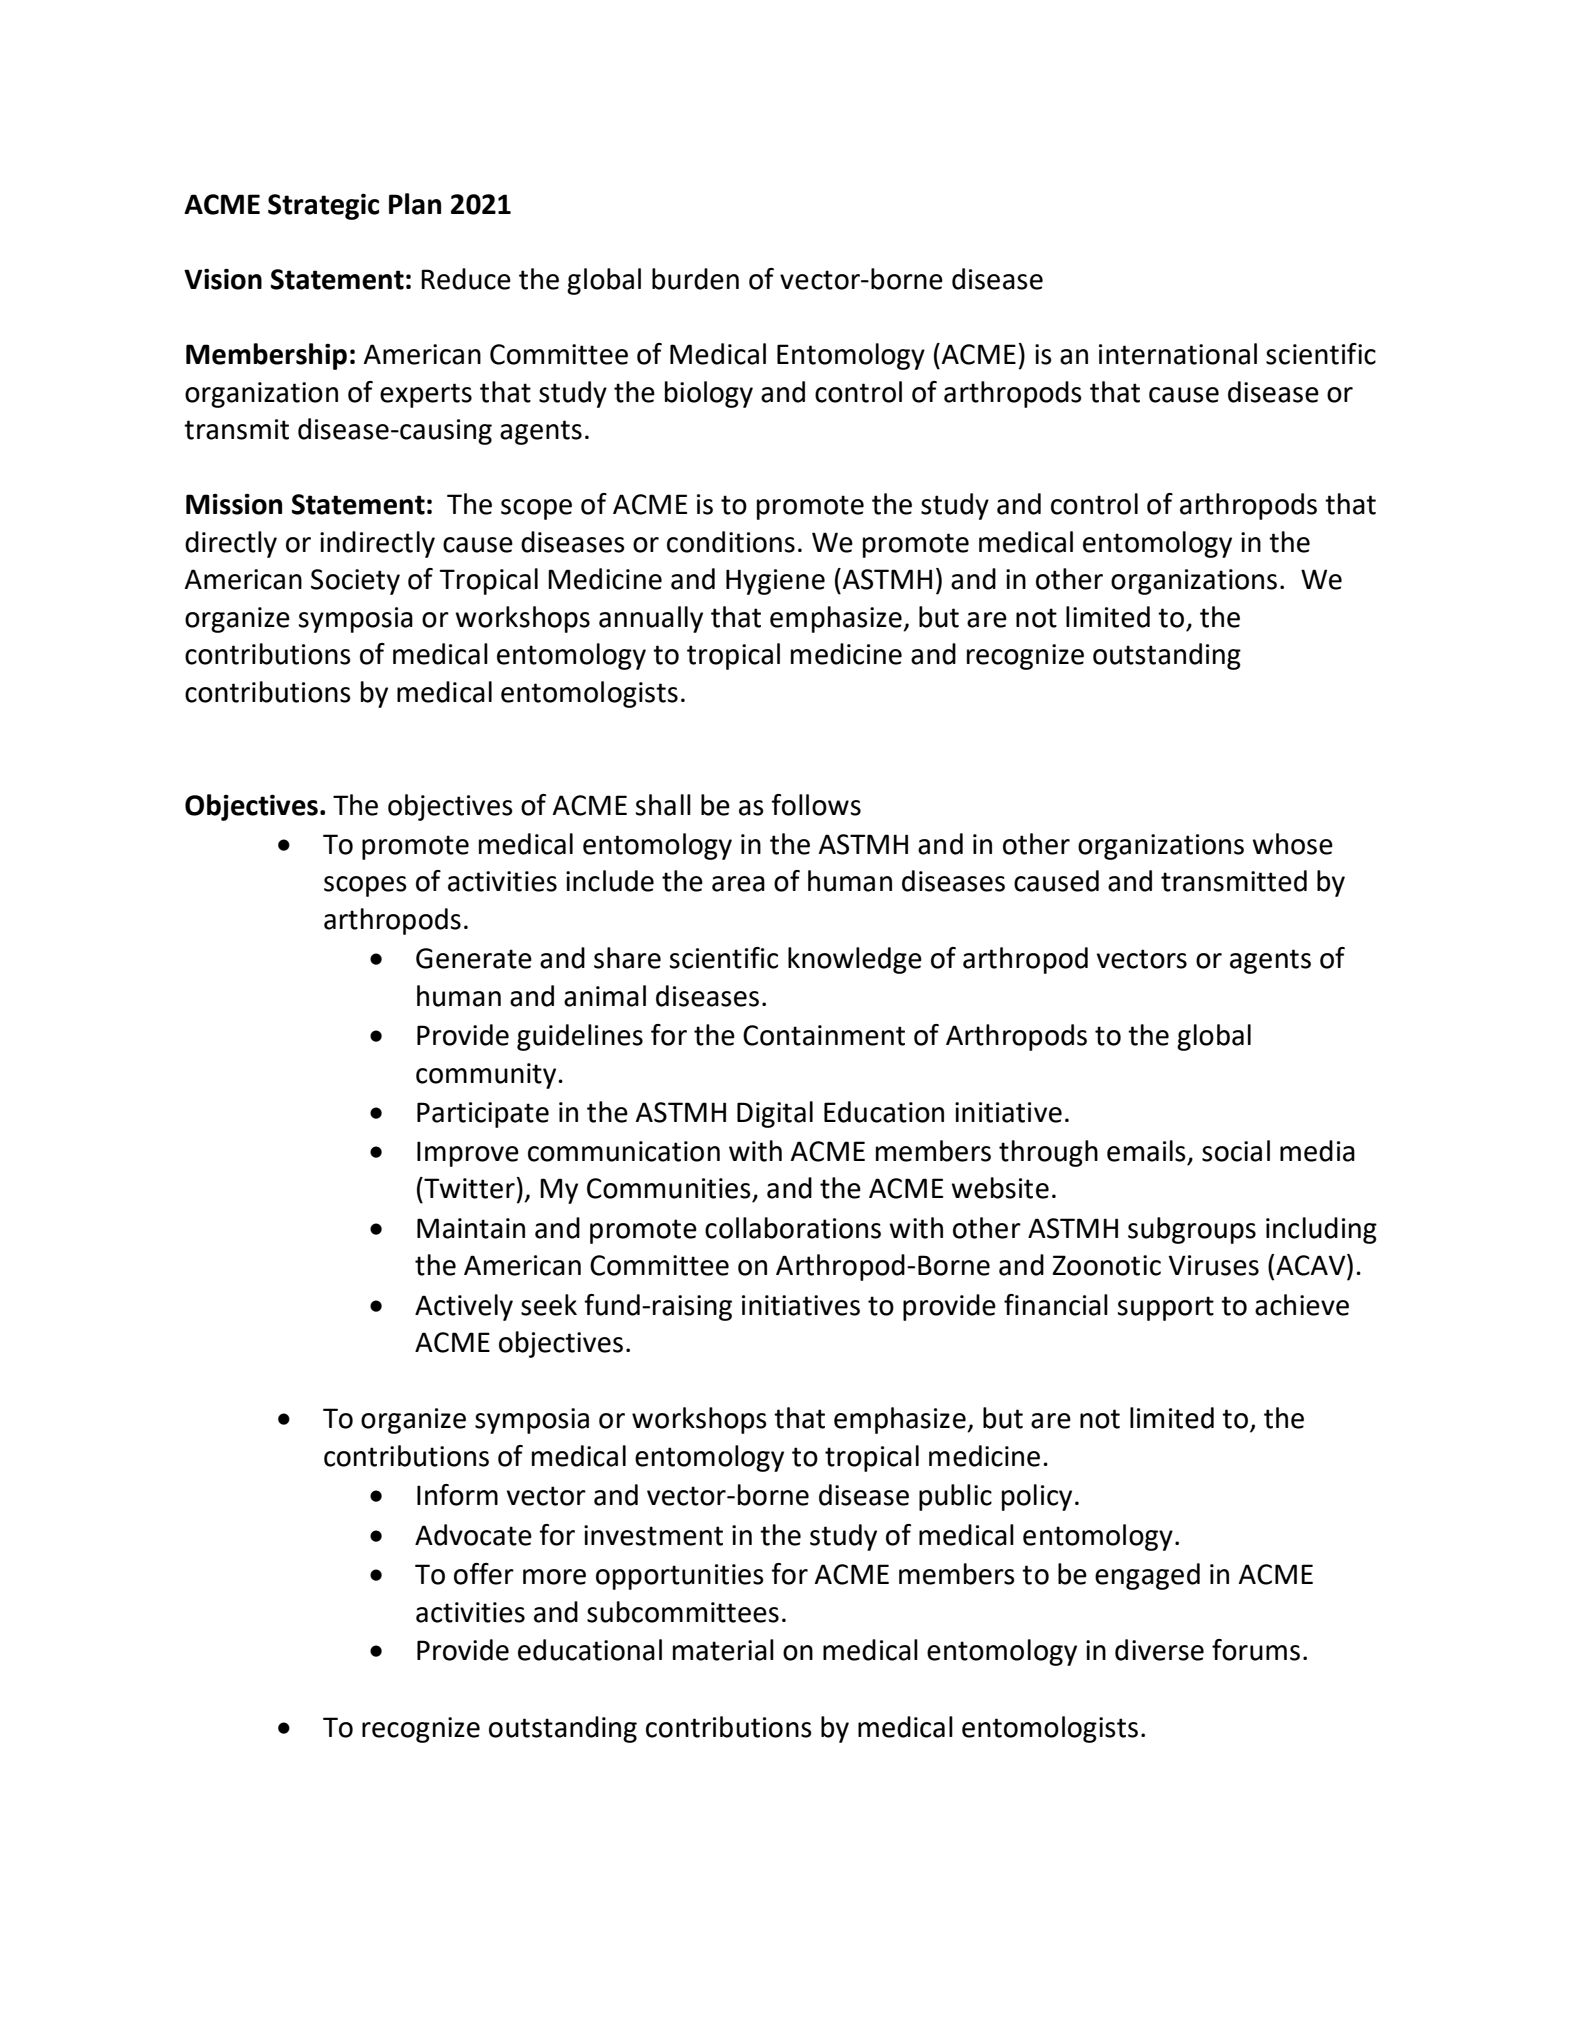  I want to click on international, so click(1178, 354).
